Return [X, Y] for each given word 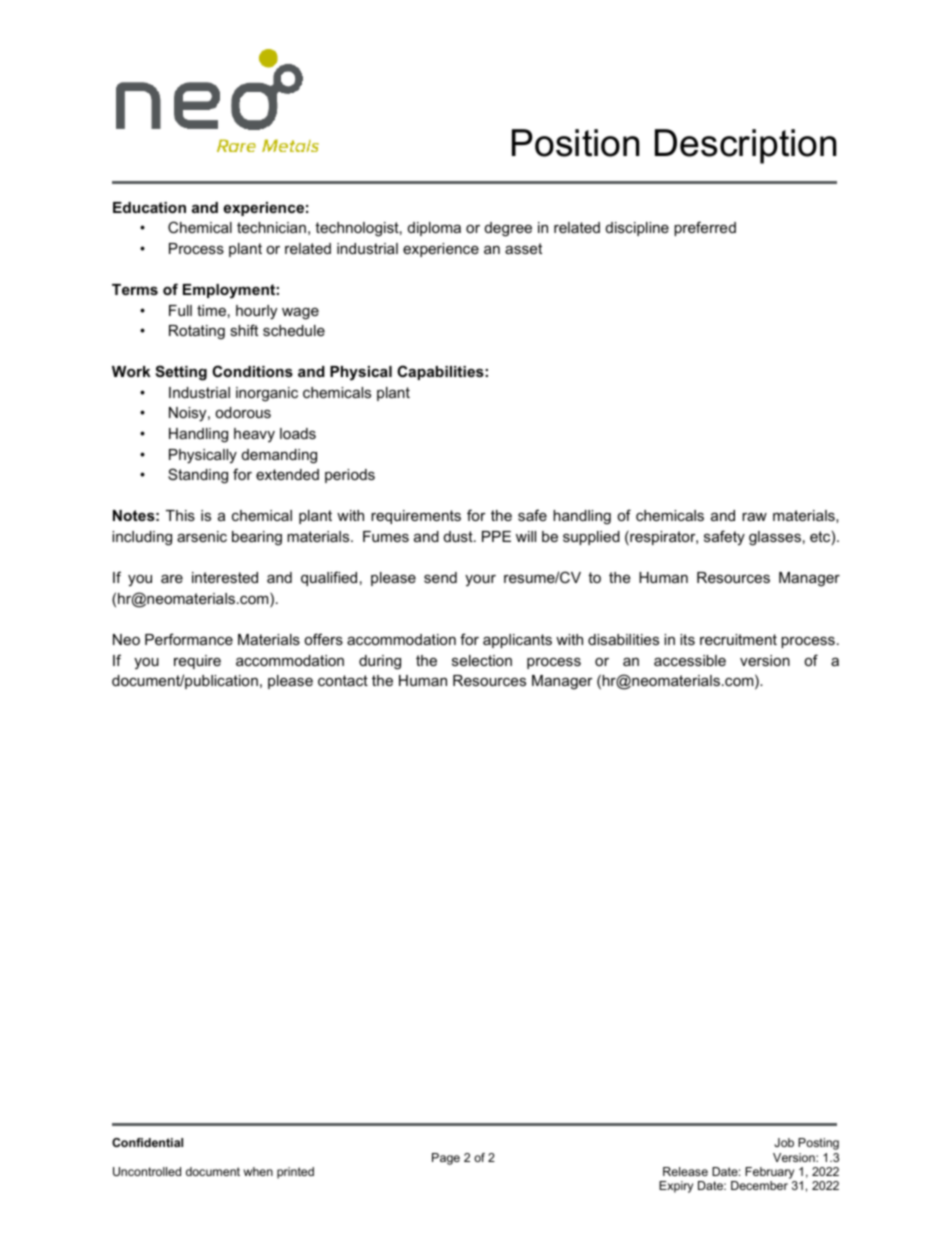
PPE [496, 536]
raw [754, 516]
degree [508, 229]
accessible [690, 660]
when [258, 1171]
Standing [198, 476]
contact [343, 680]
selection [482, 660]
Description [745, 146]
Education [149, 207]
